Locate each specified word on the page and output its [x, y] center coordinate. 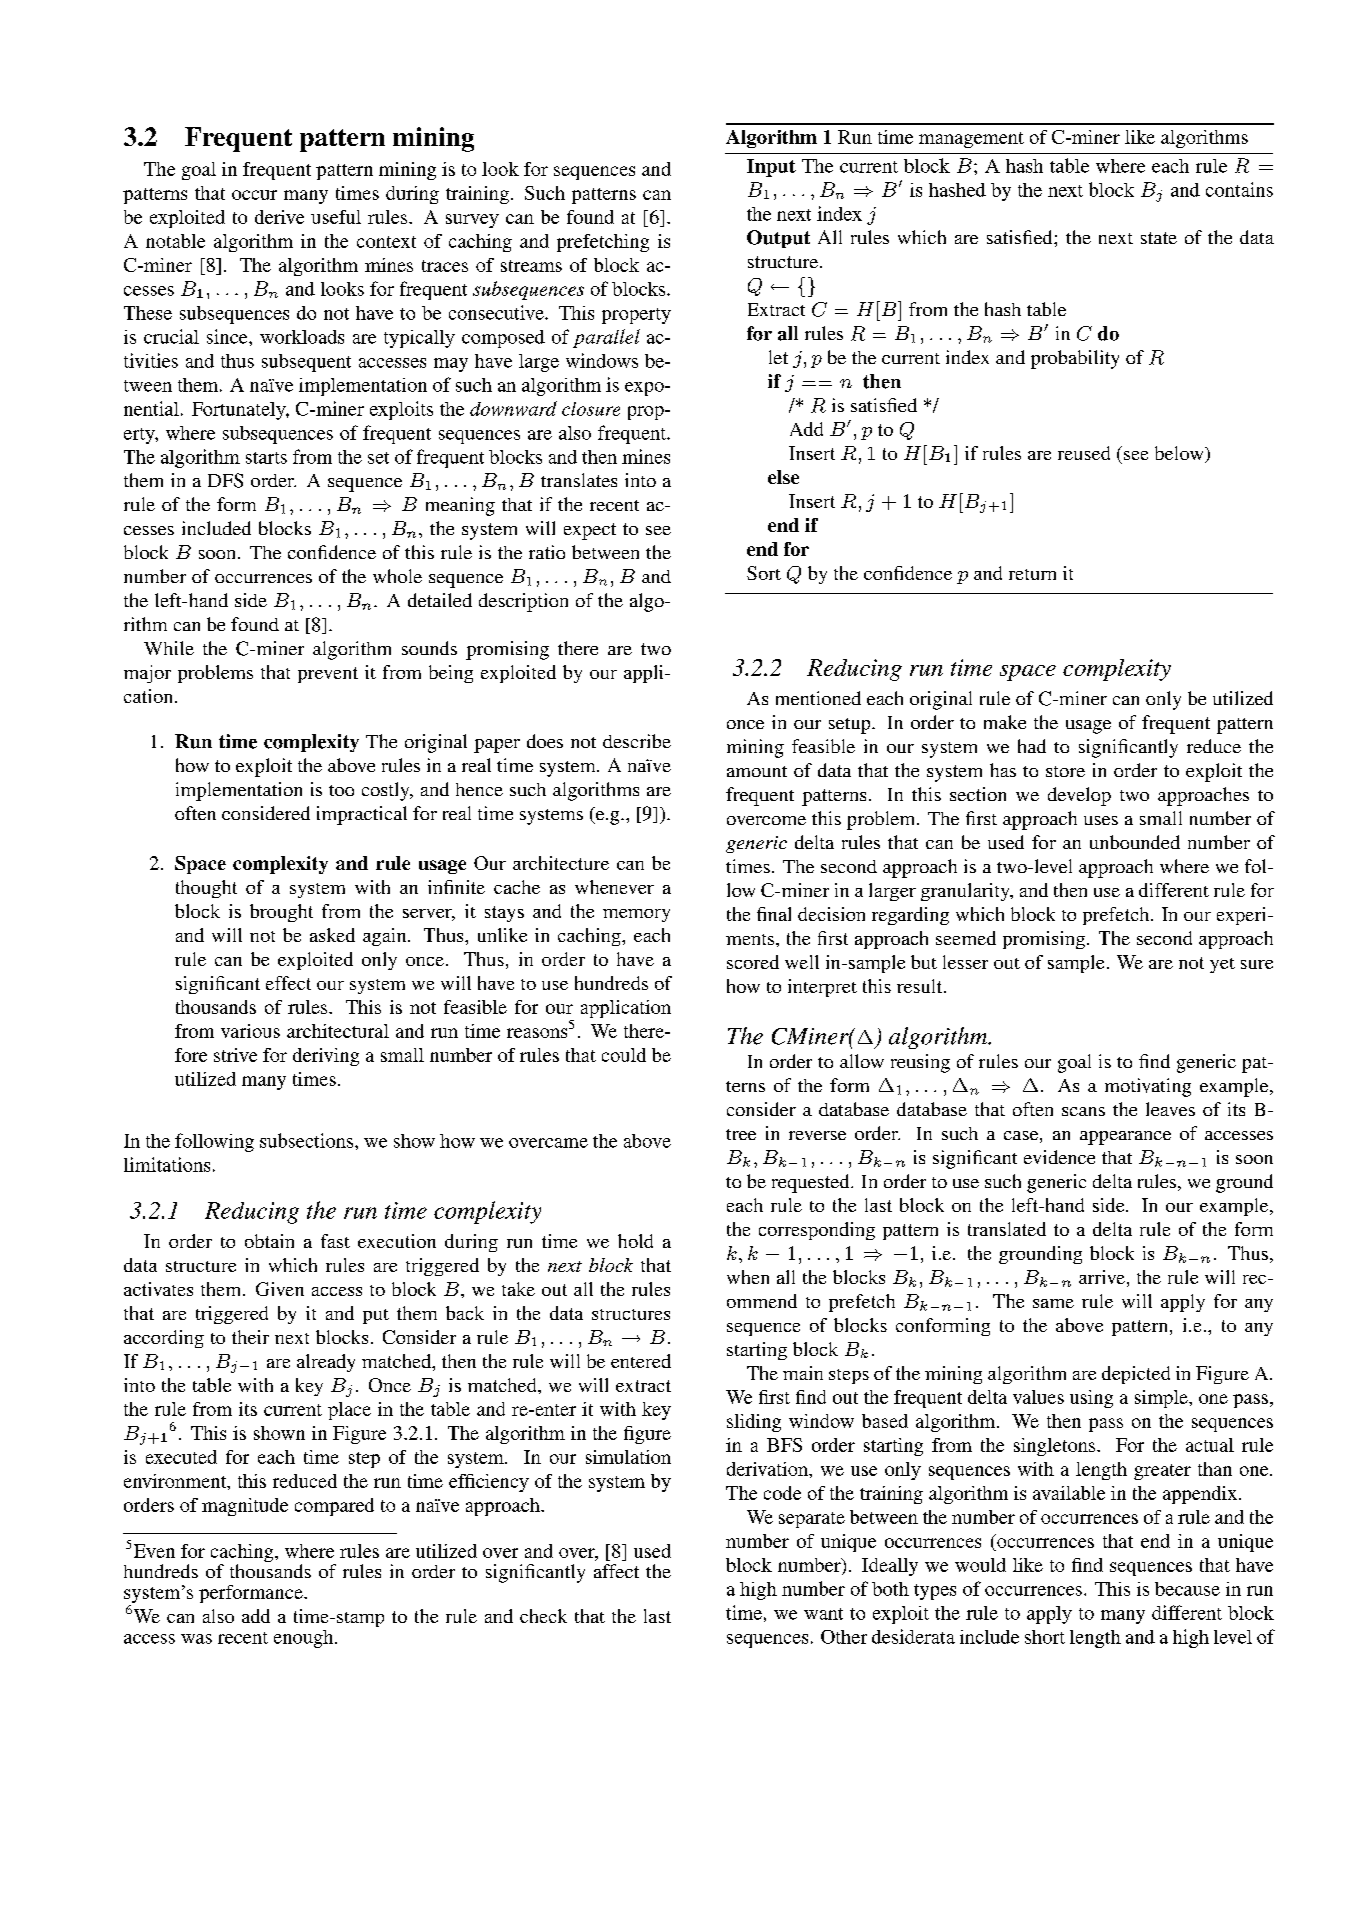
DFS [225, 480]
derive [279, 217]
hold [635, 1241]
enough [305, 1639]
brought [281, 913]
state [1159, 238]
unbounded [1135, 842]
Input [771, 168]
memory [636, 915]
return [1032, 574]
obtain [269, 1241]
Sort [764, 573]
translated [1007, 1229]
